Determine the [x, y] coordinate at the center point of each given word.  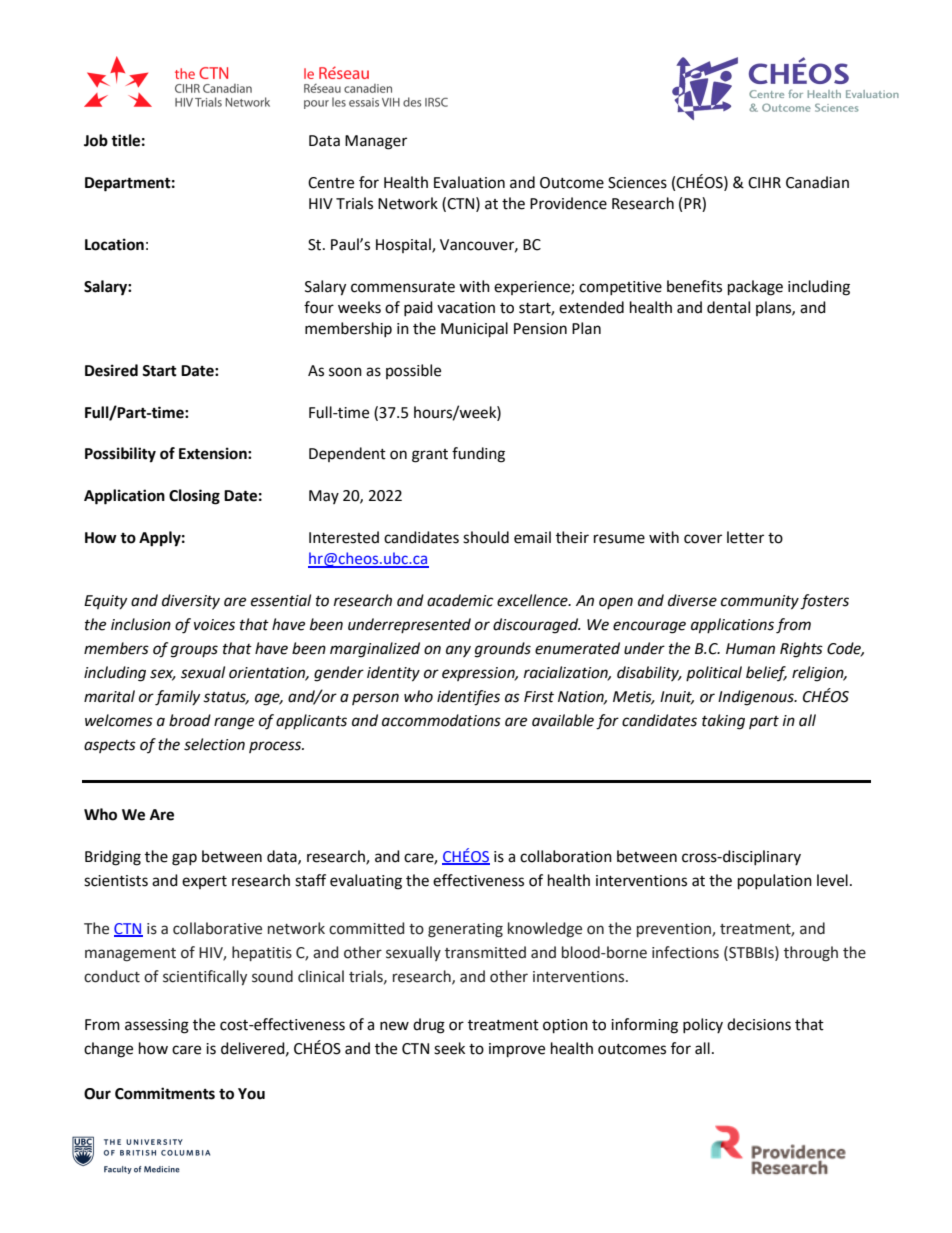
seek [449, 1048]
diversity [191, 601]
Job [96, 140]
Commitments [165, 1093]
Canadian [817, 182]
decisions [759, 1024]
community [760, 602]
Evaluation [469, 182]
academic [460, 600]
